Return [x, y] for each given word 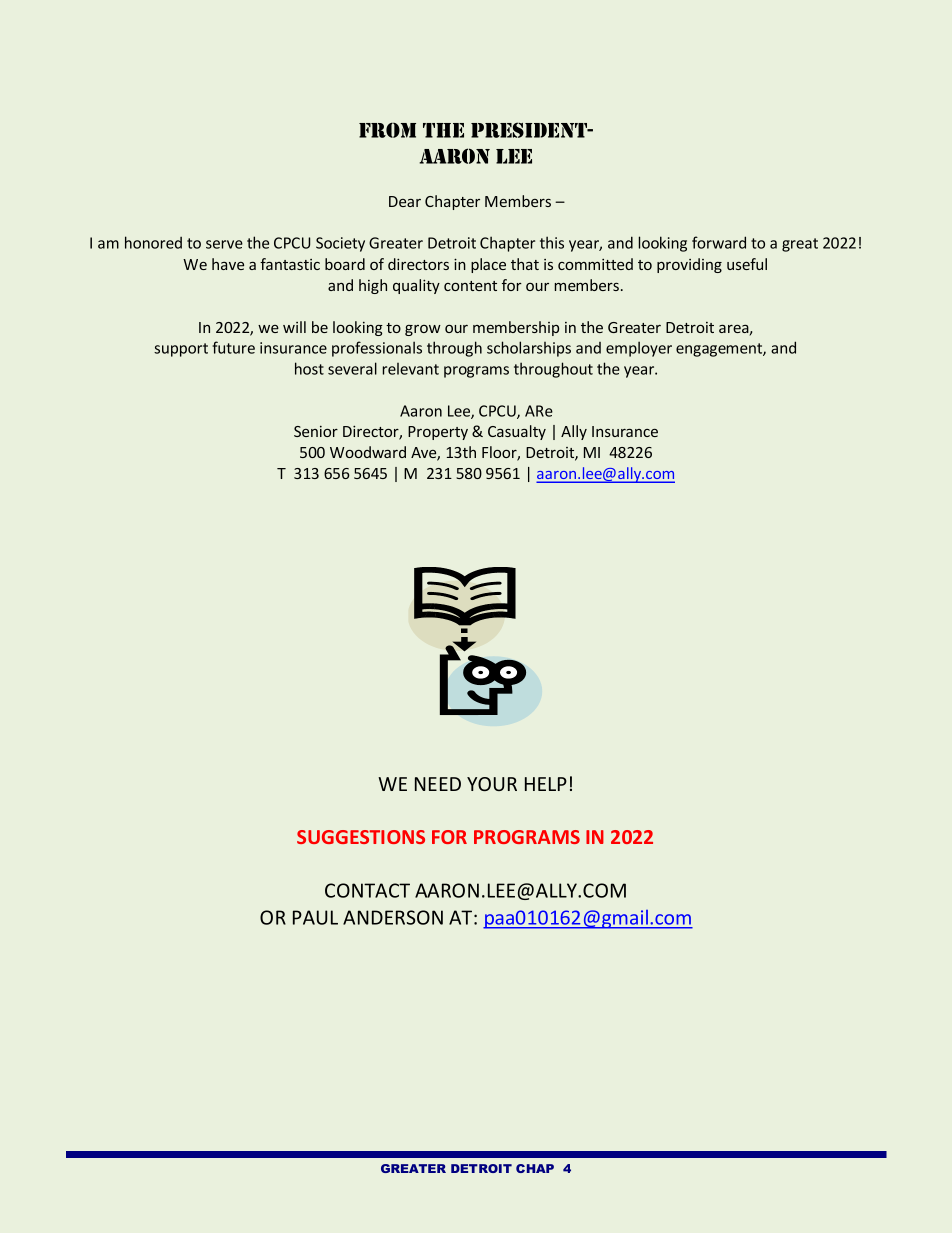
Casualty [517, 432]
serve [224, 244]
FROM [387, 130]
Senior [316, 431]
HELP [546, 784]
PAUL [315, 917]
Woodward [368, 452]
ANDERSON [393, 917]
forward [719, 242]
